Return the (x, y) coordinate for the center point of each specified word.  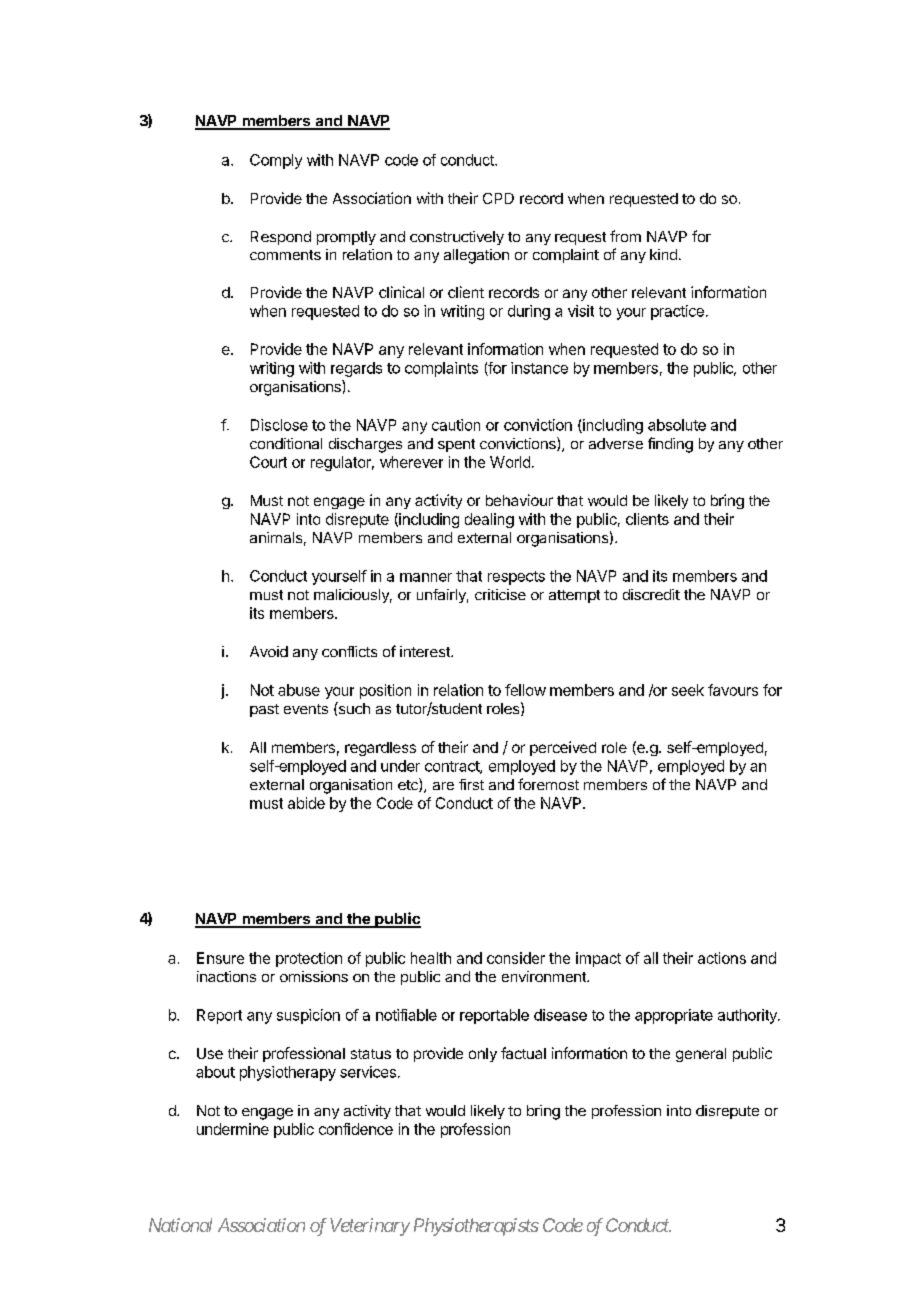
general (701, 1055)
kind (663, 254)
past (264, 710)
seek (688, 690)
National (180, 1225)
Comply (276, 161)
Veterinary (370, 1227)
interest (426, 651)
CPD (498, 198)
